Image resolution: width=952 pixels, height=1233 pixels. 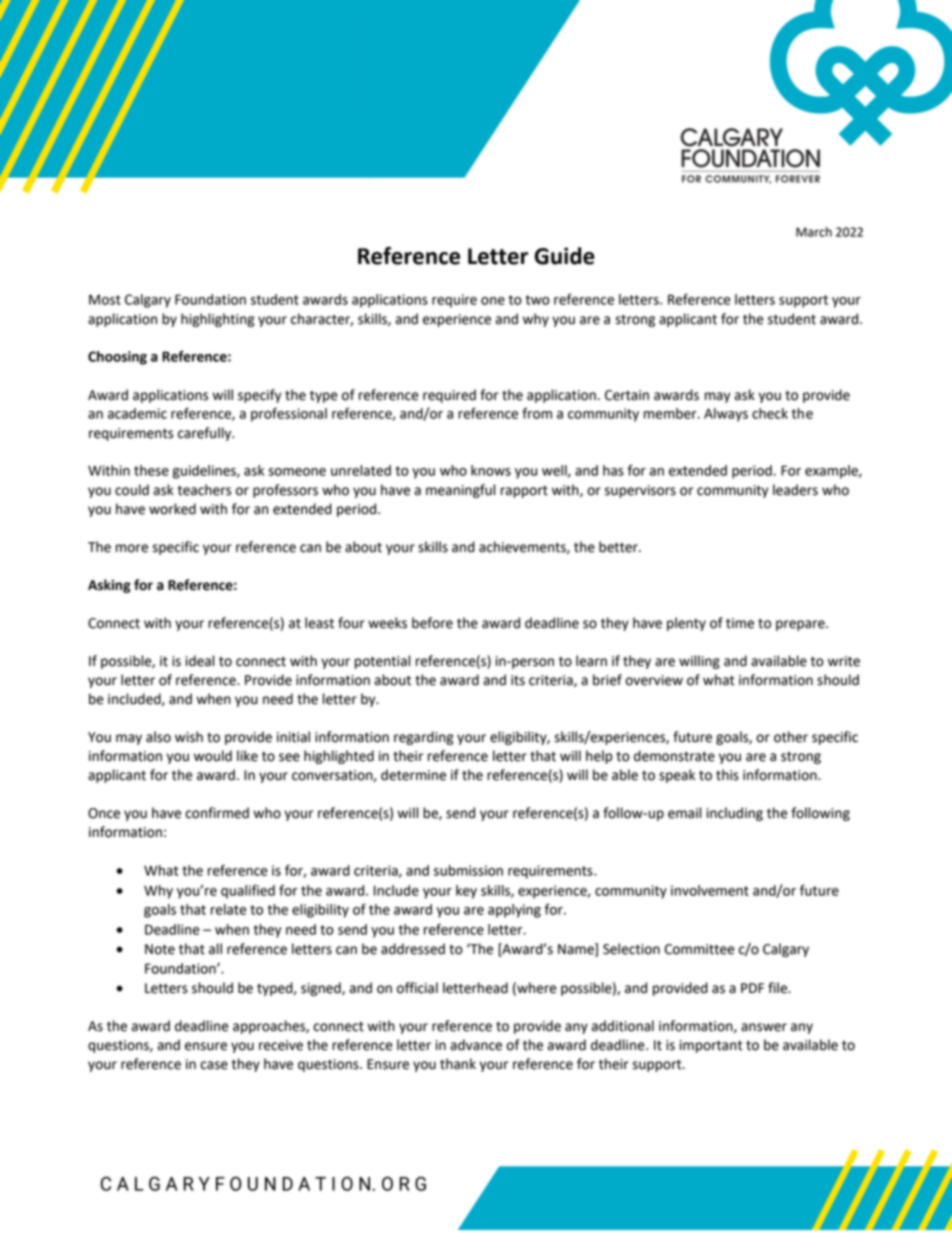 What do you see at coordinates (814, 232) in the screenshot?
I see `March` at bounding box center [814, 232].
